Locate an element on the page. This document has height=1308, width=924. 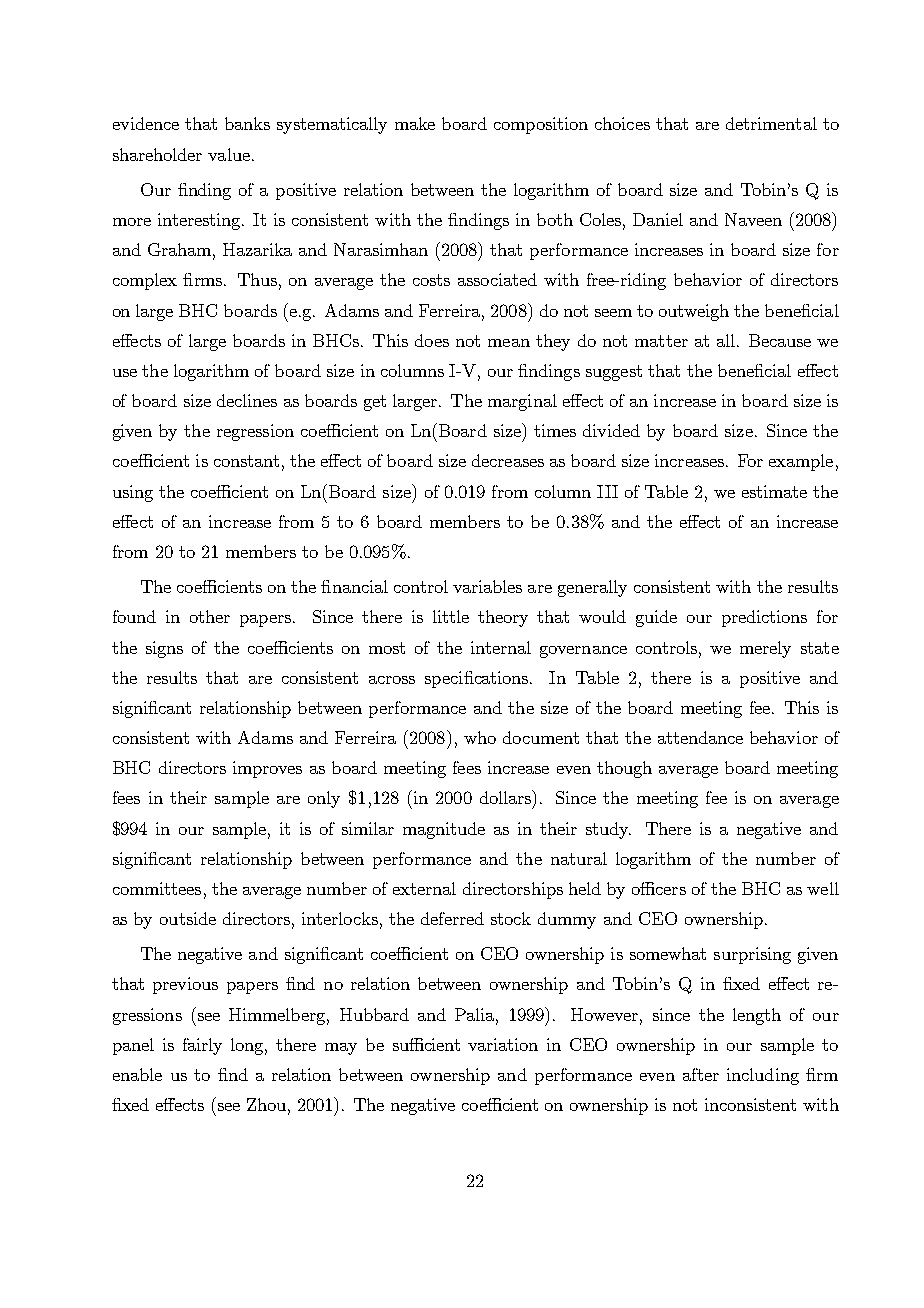
declines is located at coordinates (247, 400).
